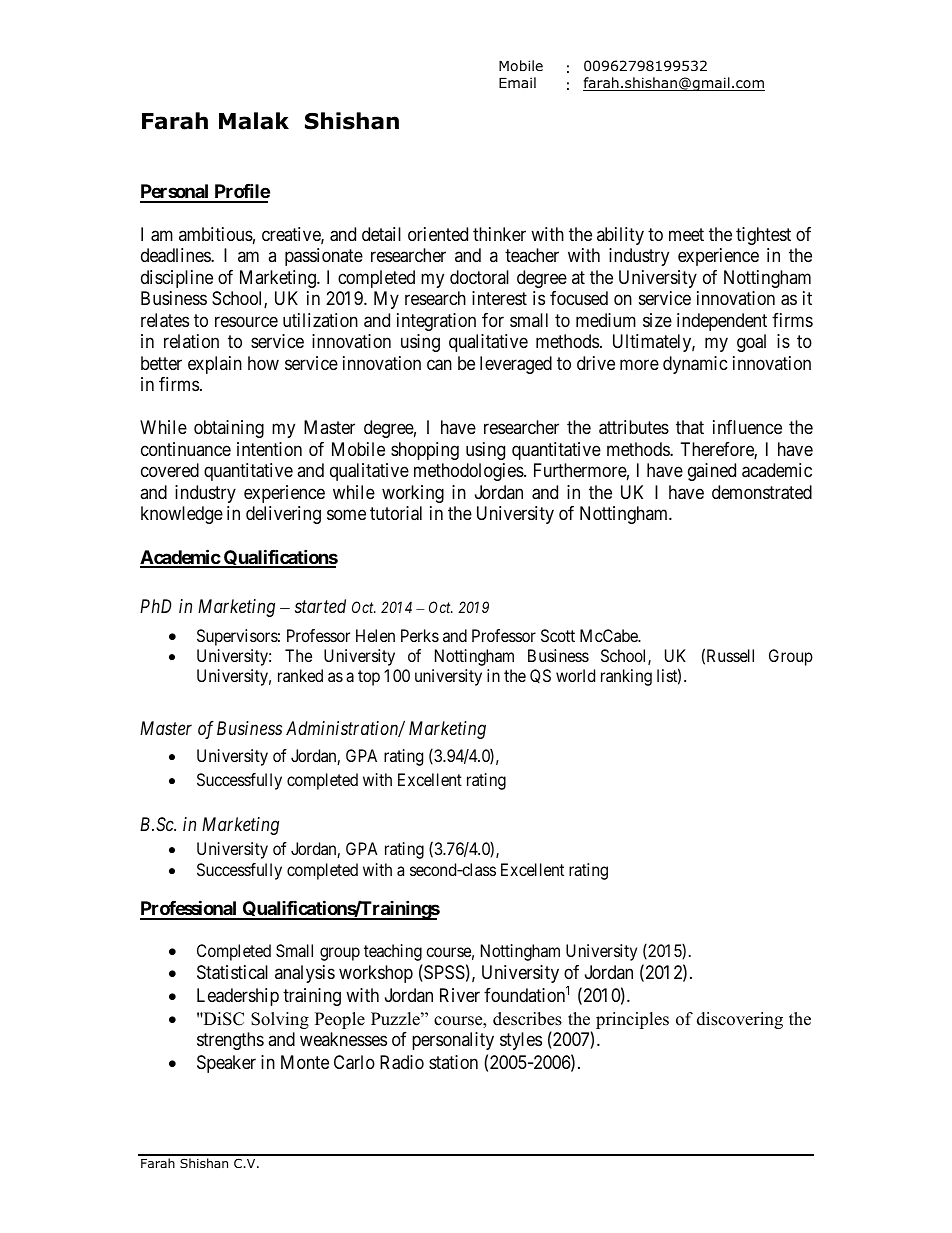 Image resolution: width=952 pixels, height=1233 pixels. Describe the element at coordinates (283, 515) in the screenshot. I see `delivering` at that location.
